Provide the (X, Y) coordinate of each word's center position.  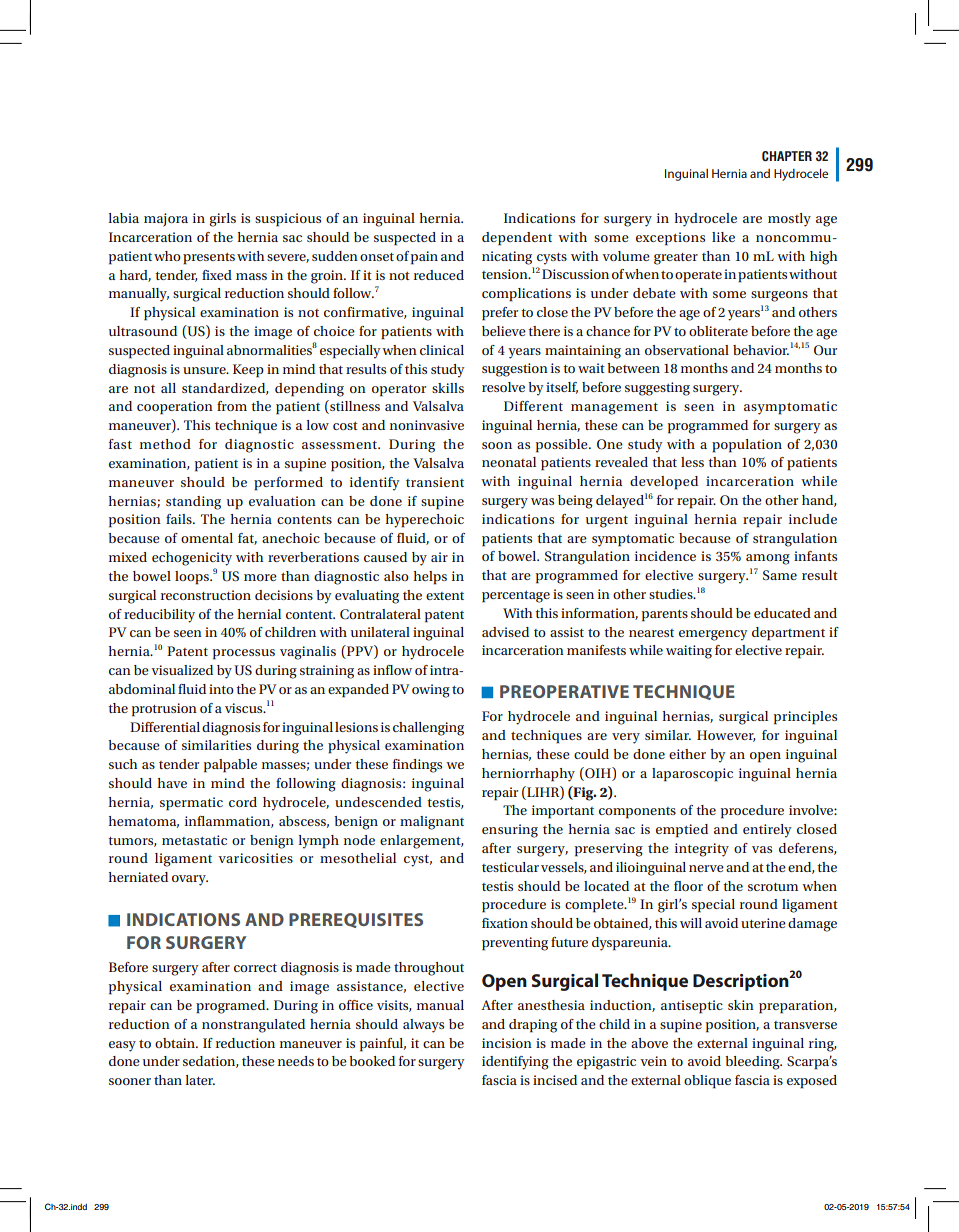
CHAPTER (787, 156)
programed (232, 1007)
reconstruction (206, 595)
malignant (432, 823)
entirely (767, 831)
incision (507, 1043)
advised (505, 632)
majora (166, 220)
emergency (713, 635)
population (747, 446)
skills (448, 388)
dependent (517, 239)
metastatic (194, 840)
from (232, 406)
